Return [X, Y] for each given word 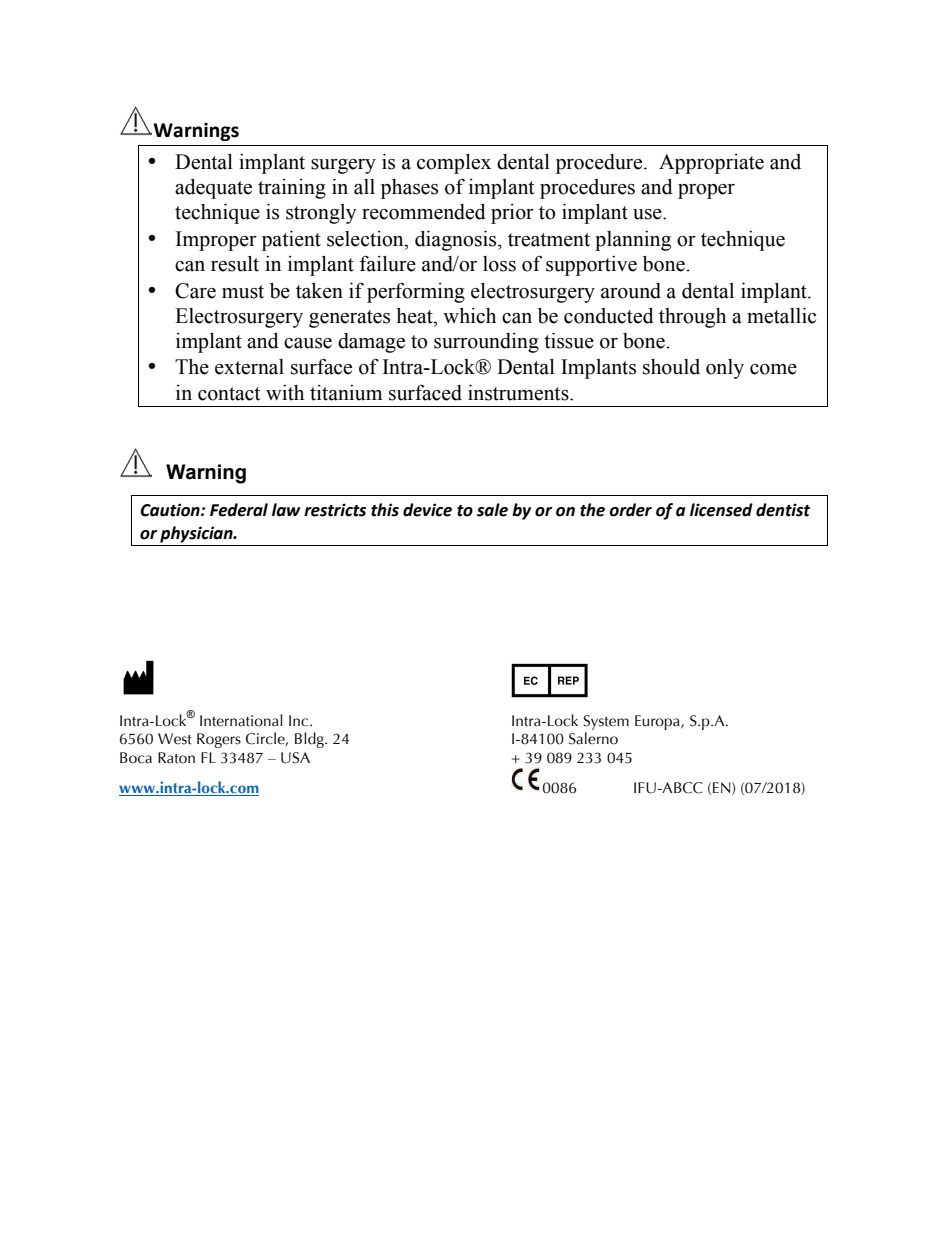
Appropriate [711, 164]
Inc [300, 721]
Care [195, 291]
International [241, 720]
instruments [519, 393]
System [606, 722]
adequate [213, 189]
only [725, 369]
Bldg [310, 740]
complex [454, 164]
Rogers [219, 740]
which [469, 316]
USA [295, 758]
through [692, 318]
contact [229, 394]
